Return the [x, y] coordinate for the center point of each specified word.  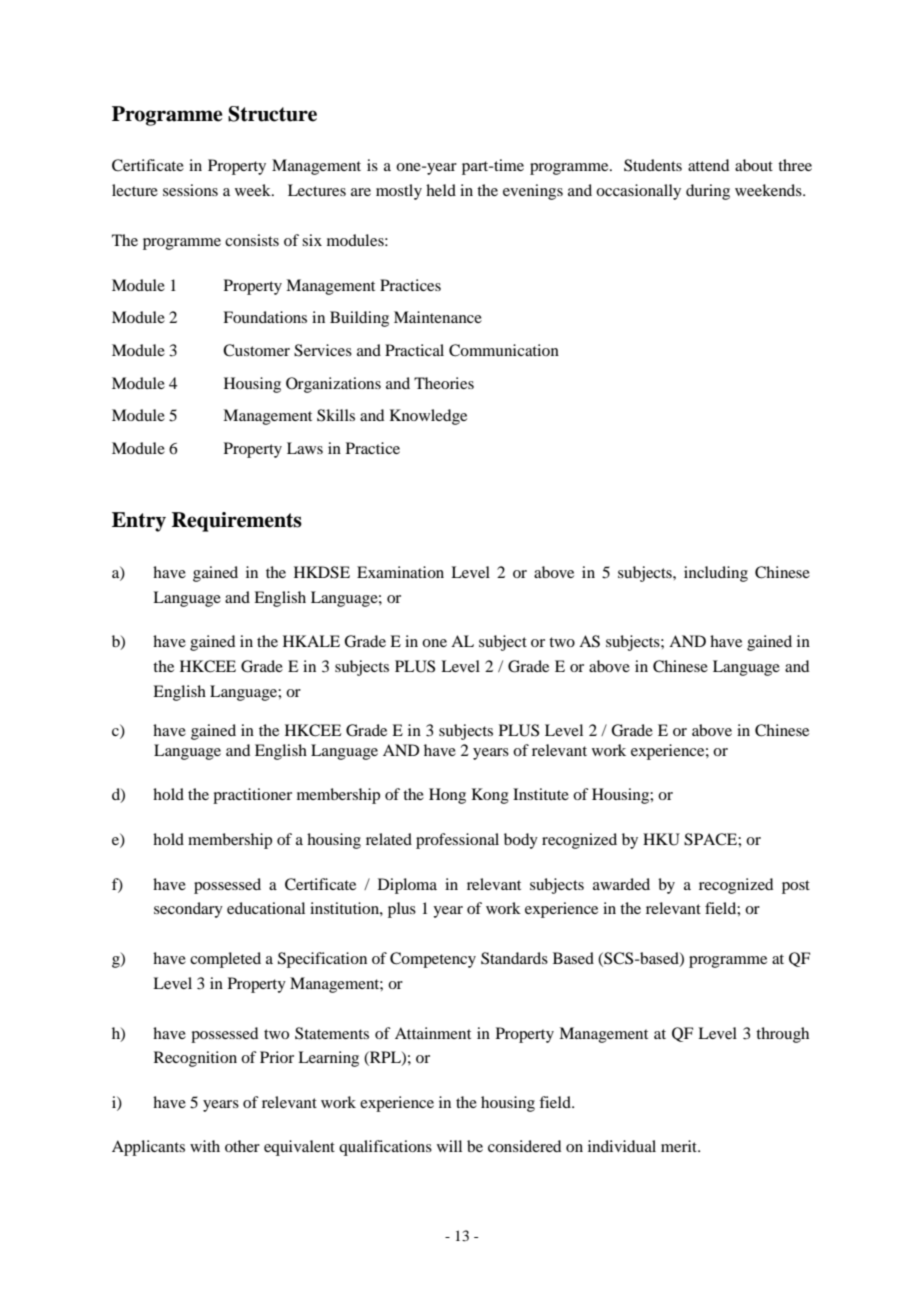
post [796, 887]
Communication [504, 350]
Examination [400, 572]
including [716, 574]
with [205, 1146]
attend [708, 165]
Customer [256, 350]
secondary [188, 910]
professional [457, 841]
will [449, 1146]
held [441, 190]
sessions [190, 190]
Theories [444, 383]
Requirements [237, 522]
